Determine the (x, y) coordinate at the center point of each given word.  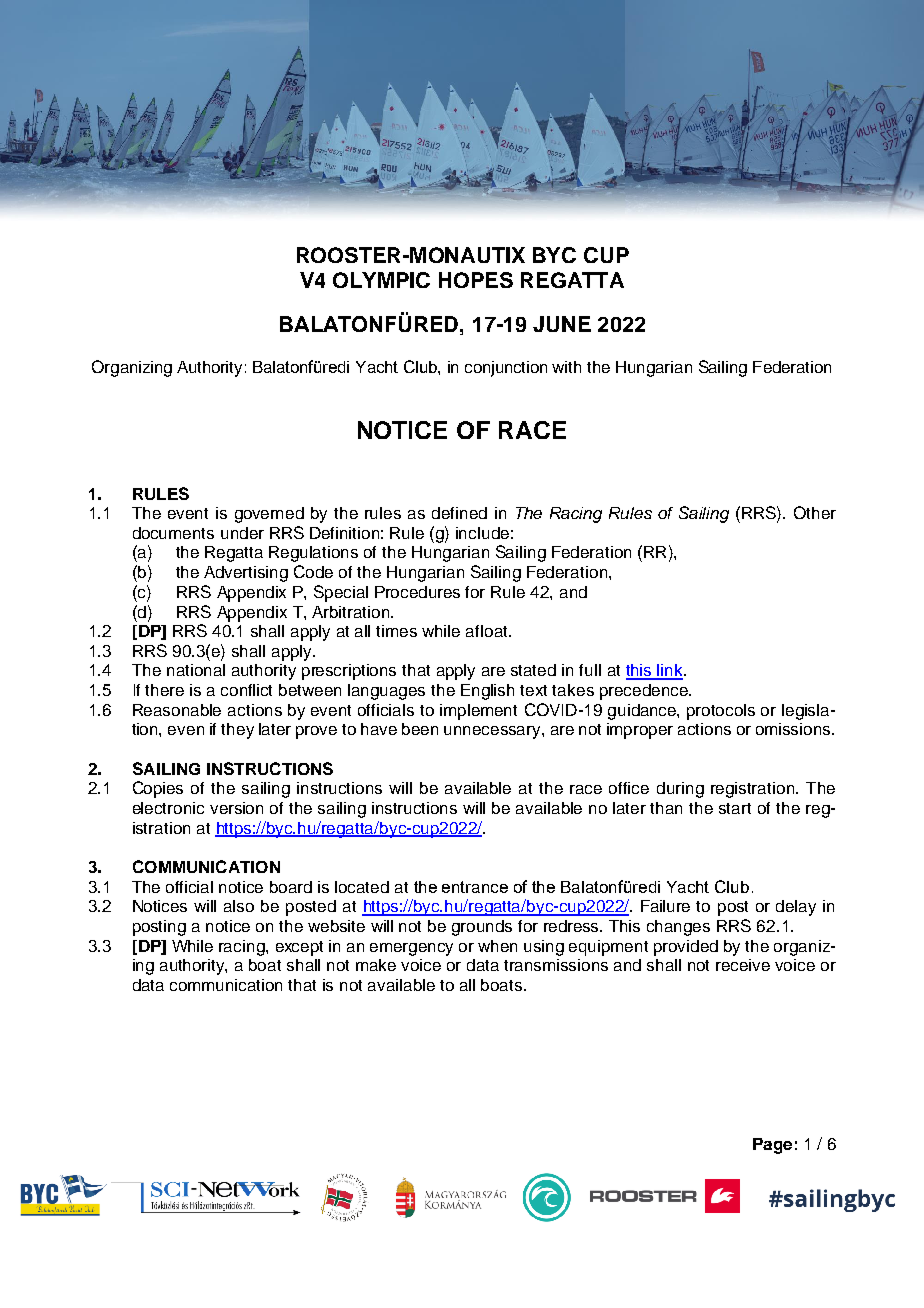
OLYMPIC (381, 280)
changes (678, 928)
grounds (482, 928)
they (237, 731)
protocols (721, 712)
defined (459, 513)
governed (269, 515)
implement (478, 712)
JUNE (562, 324)
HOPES (476, 280)
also (239, 906)
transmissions (556, 965)
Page (772, 1146)
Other (815, 512)
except (299, 948)
